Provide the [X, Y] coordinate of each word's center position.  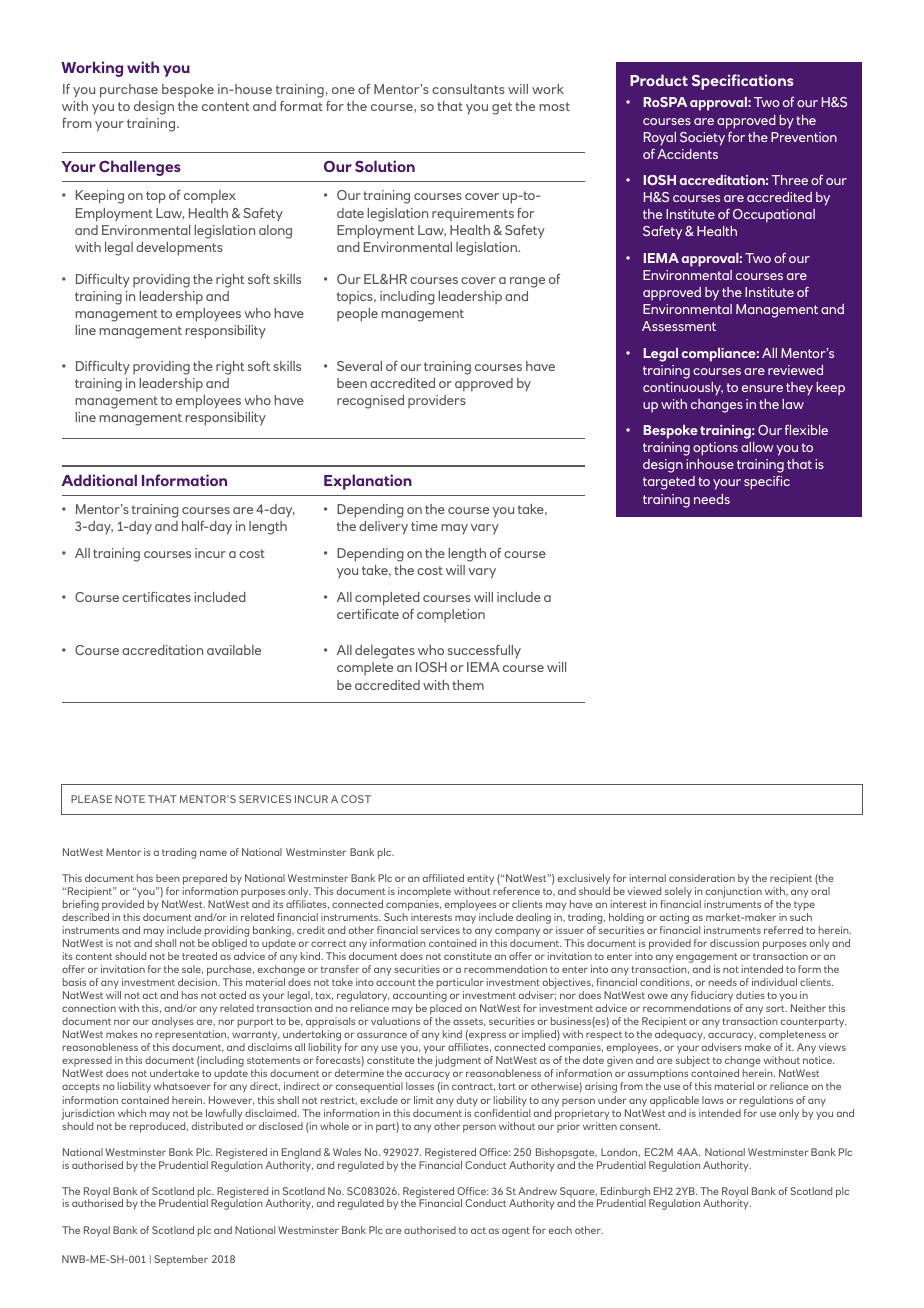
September [181, 1260]
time [424, 526]
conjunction [734, 892]
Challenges [140, 168]
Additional [99, 480]
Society [702, 139]
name [213, 853]
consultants [468, 89]
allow [757, 447]
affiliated [443, 878]
